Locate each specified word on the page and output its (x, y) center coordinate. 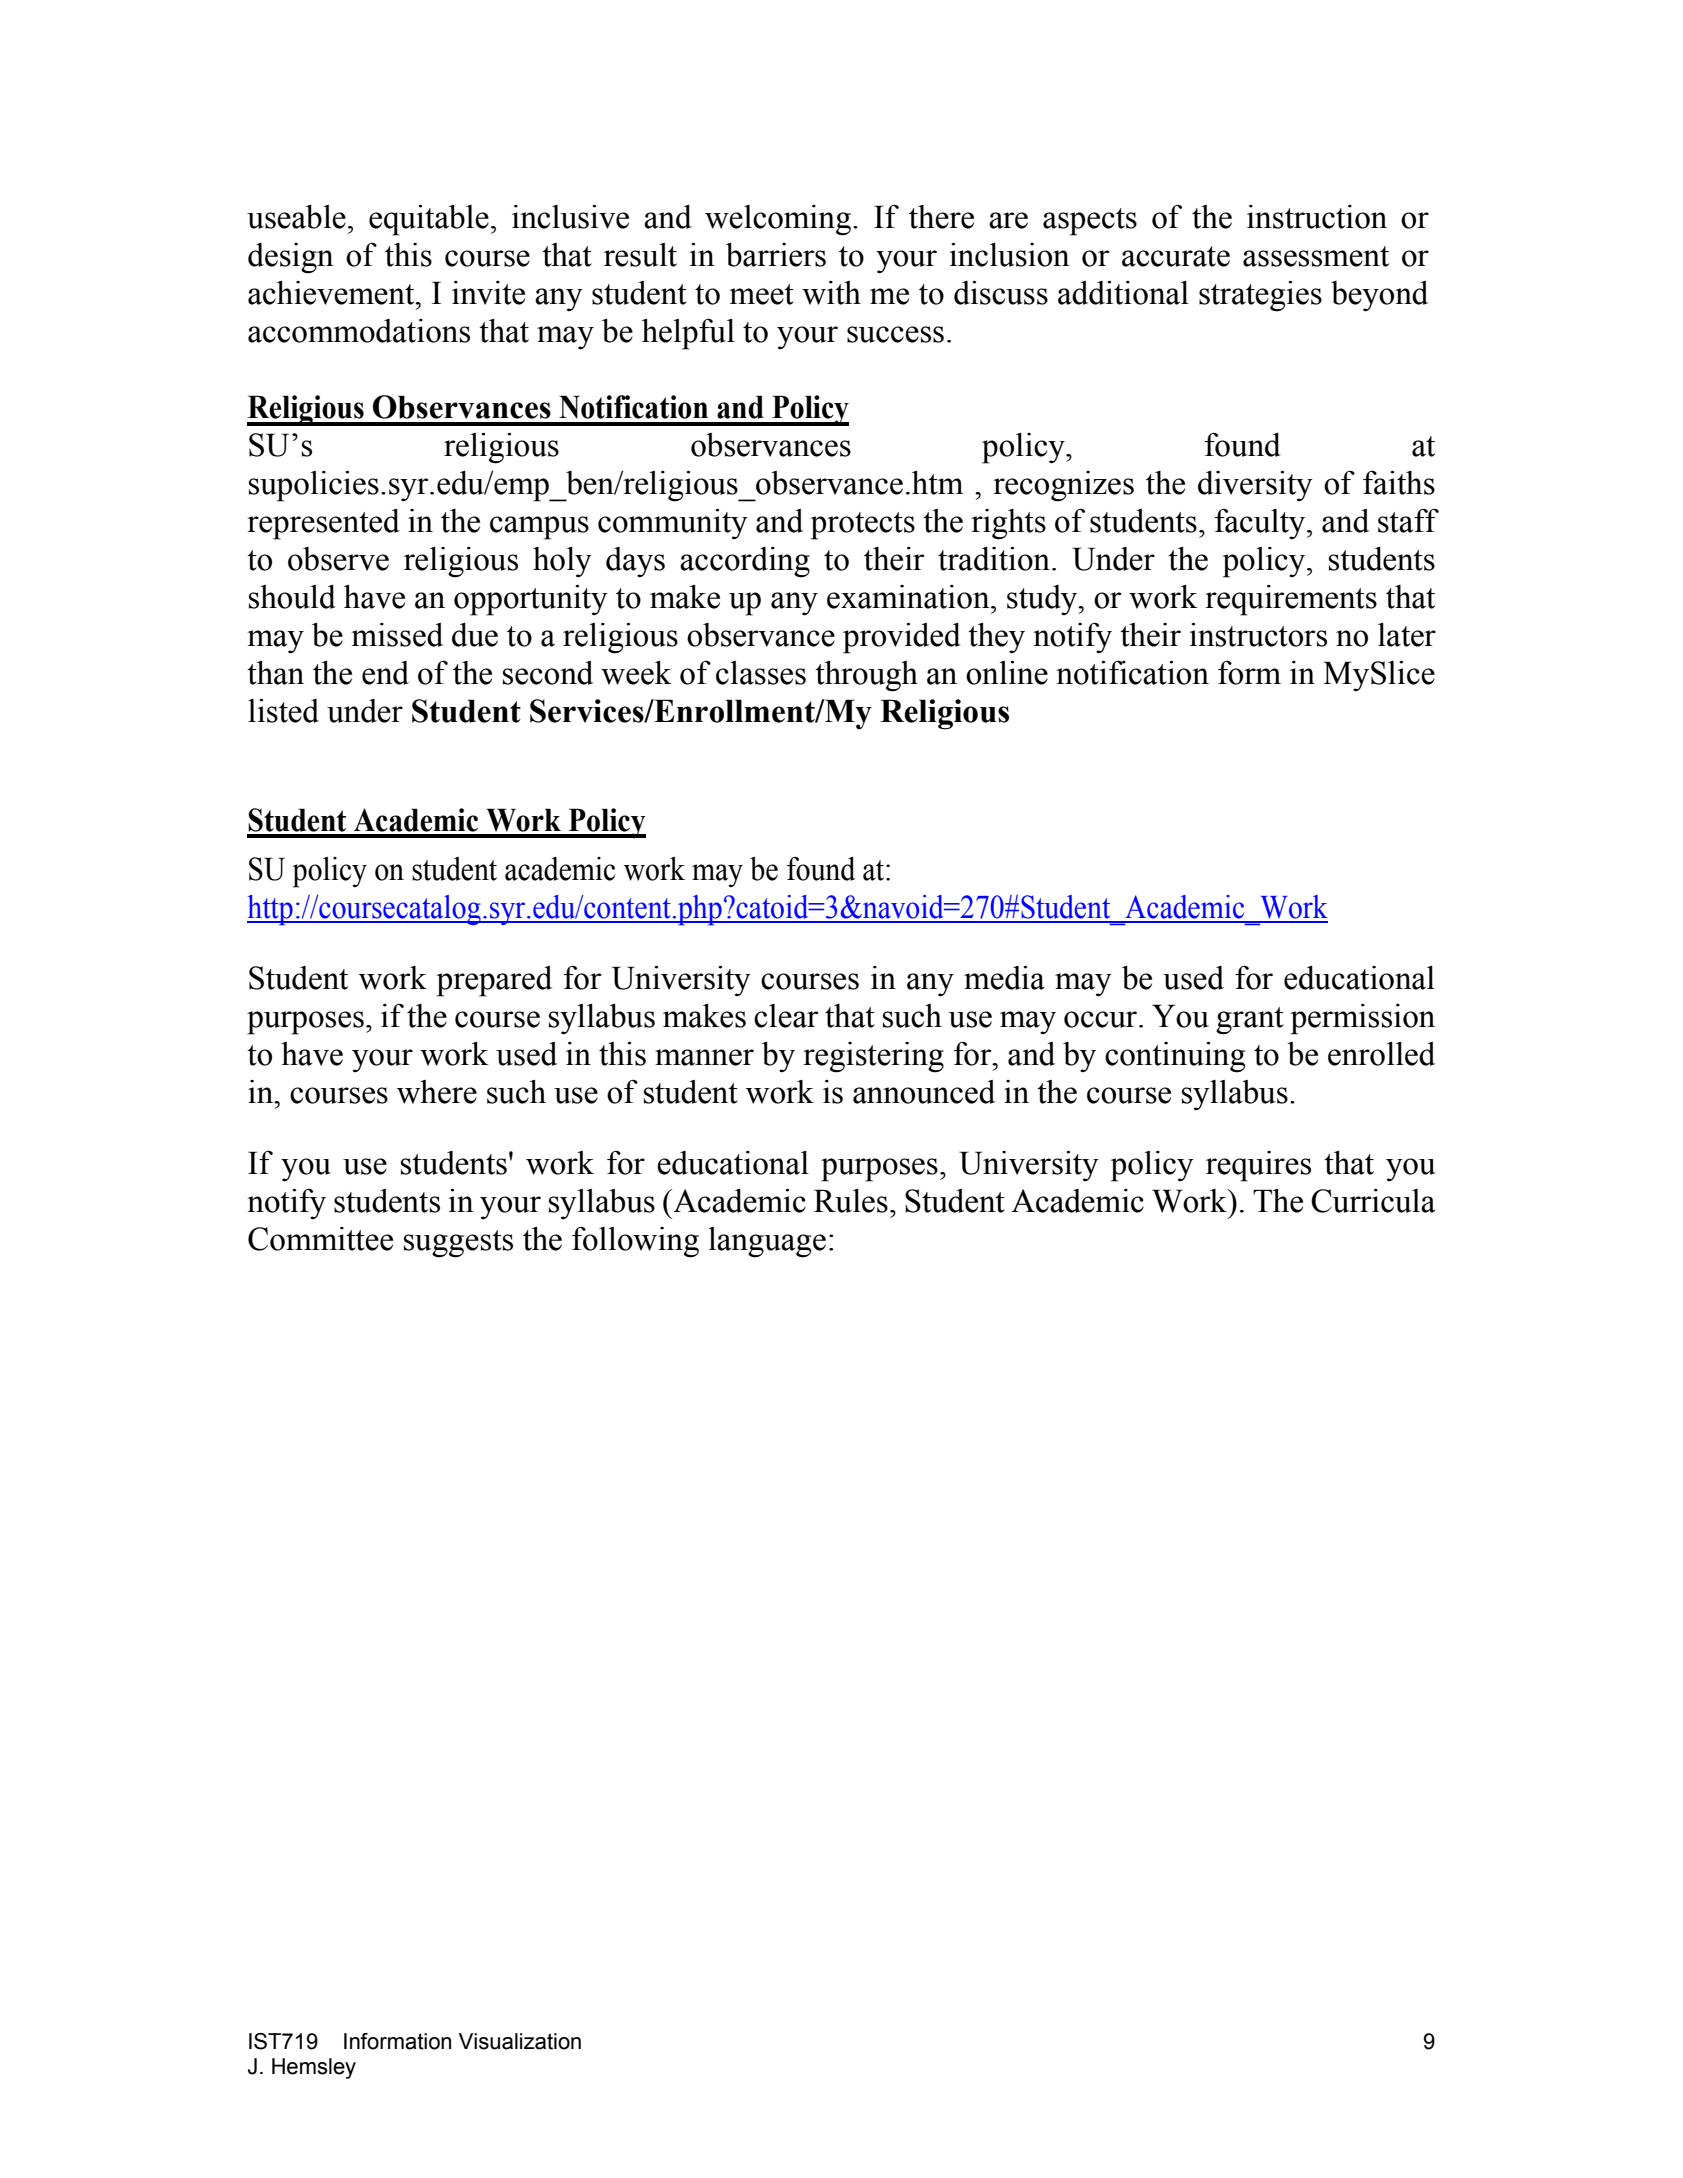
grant (1250, 1021)
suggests (458, 1244)
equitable (429, 220)
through (866, 676)
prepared (494, 981)
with (831, 293)
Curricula (1373, 1201)
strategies (1260, 296)
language (767, 1242)
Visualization (520, 2041)
